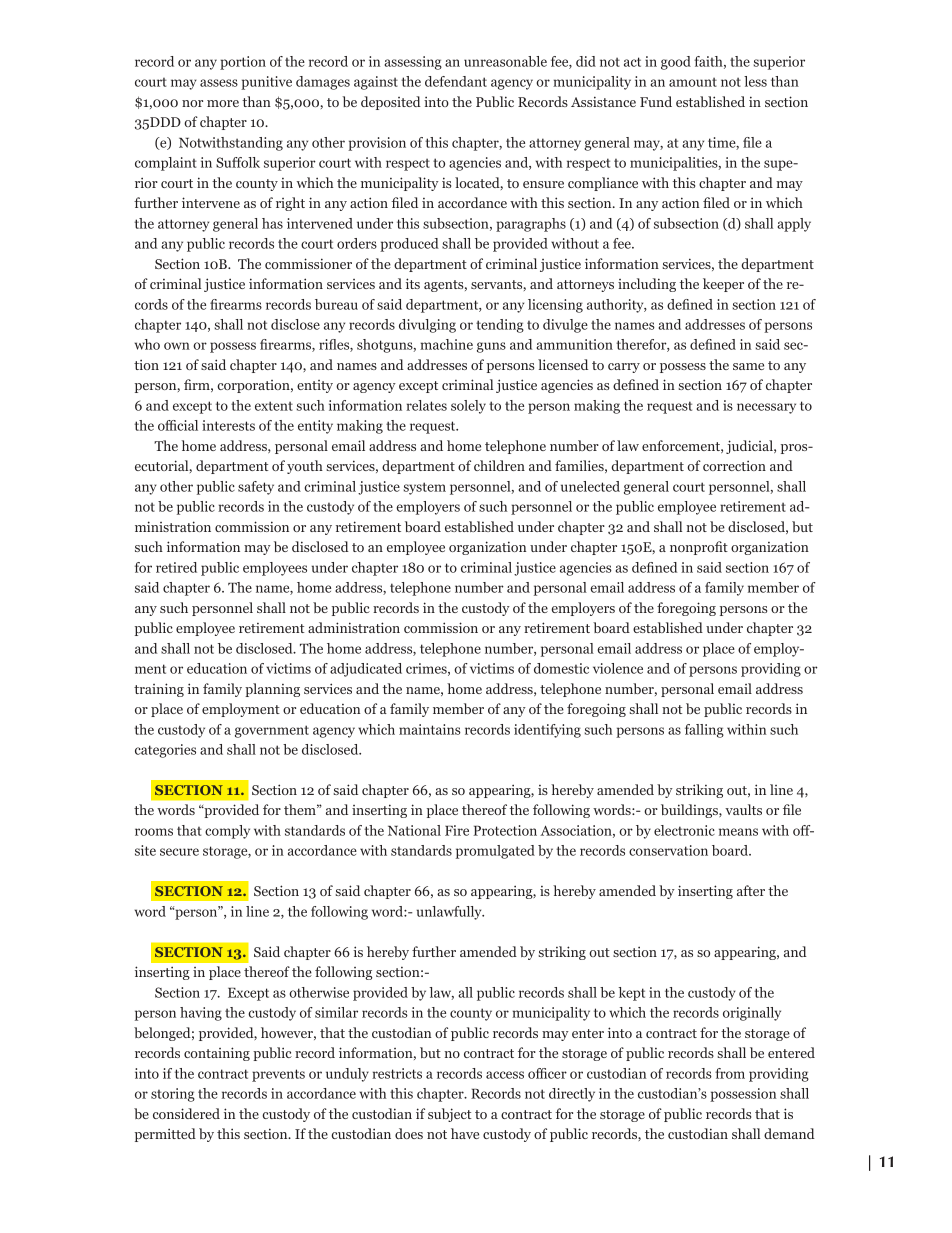 This document has height=1233, width=952. What do you see at coordinates (223, 103) in the document?
I see `more` at bounding box center [223, 103].
